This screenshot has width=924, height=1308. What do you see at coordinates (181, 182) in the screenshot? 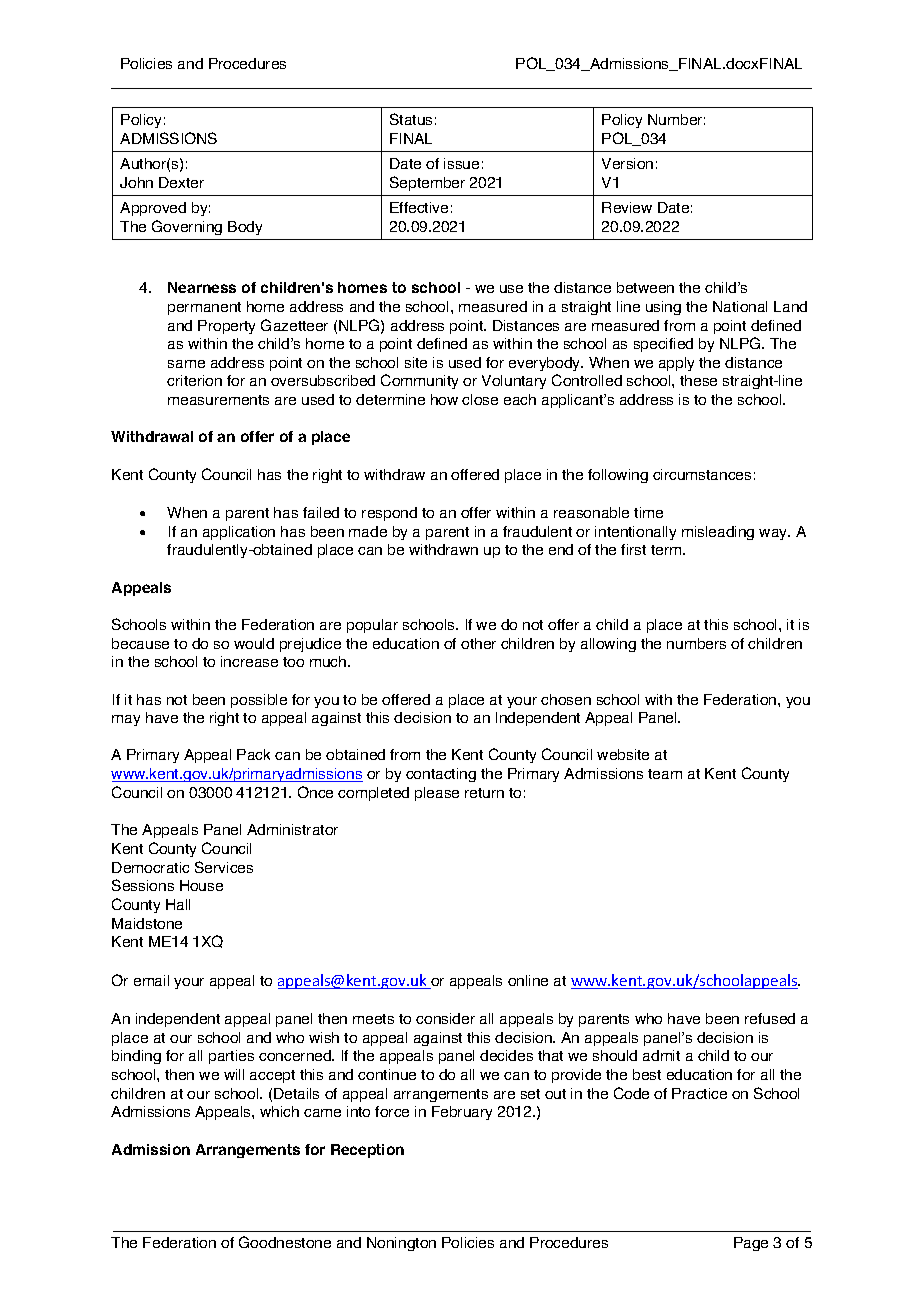
I see `Dexter` at bounding box center [181, 182].
